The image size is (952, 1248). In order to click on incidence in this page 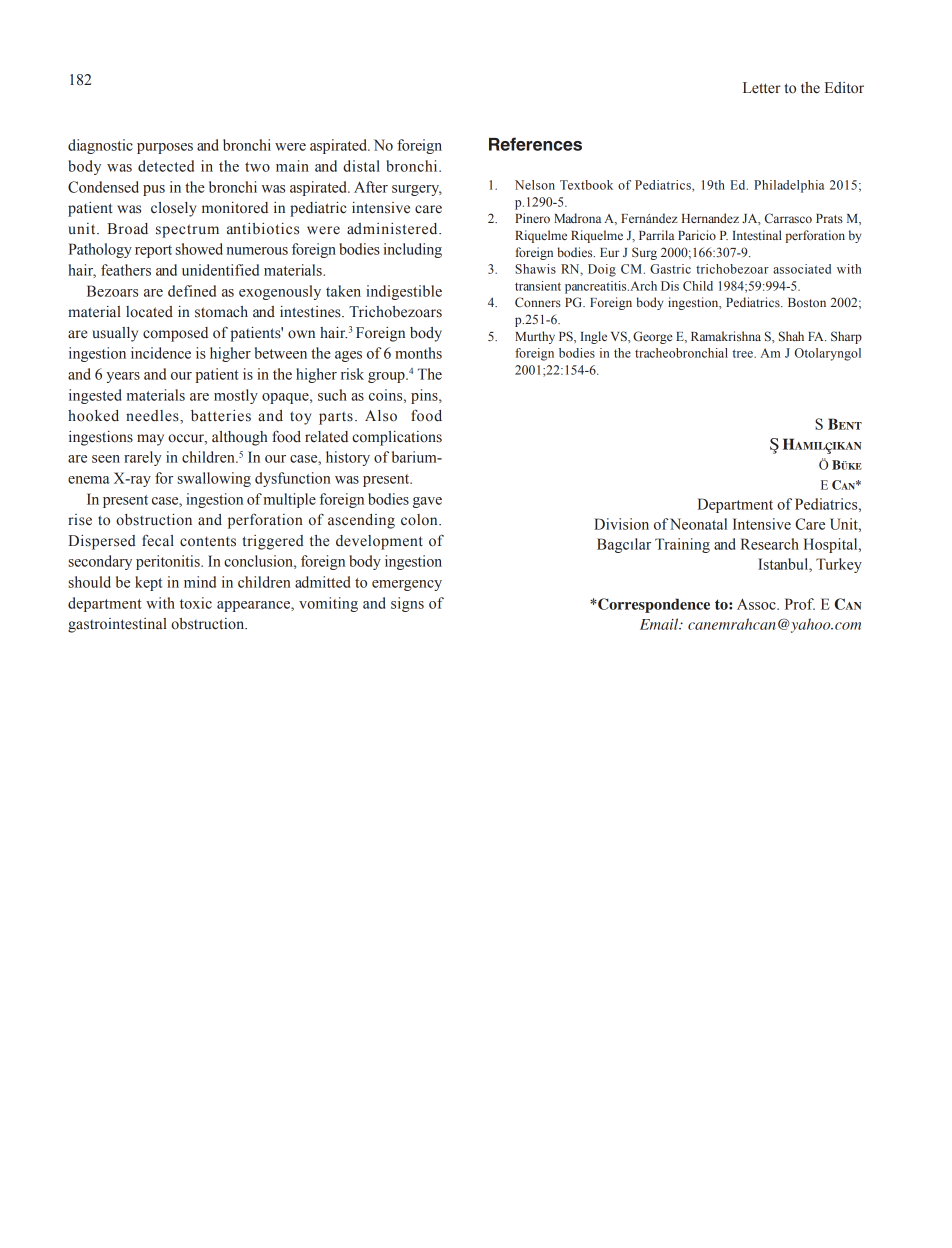, I will do `click(161, 353)`.
